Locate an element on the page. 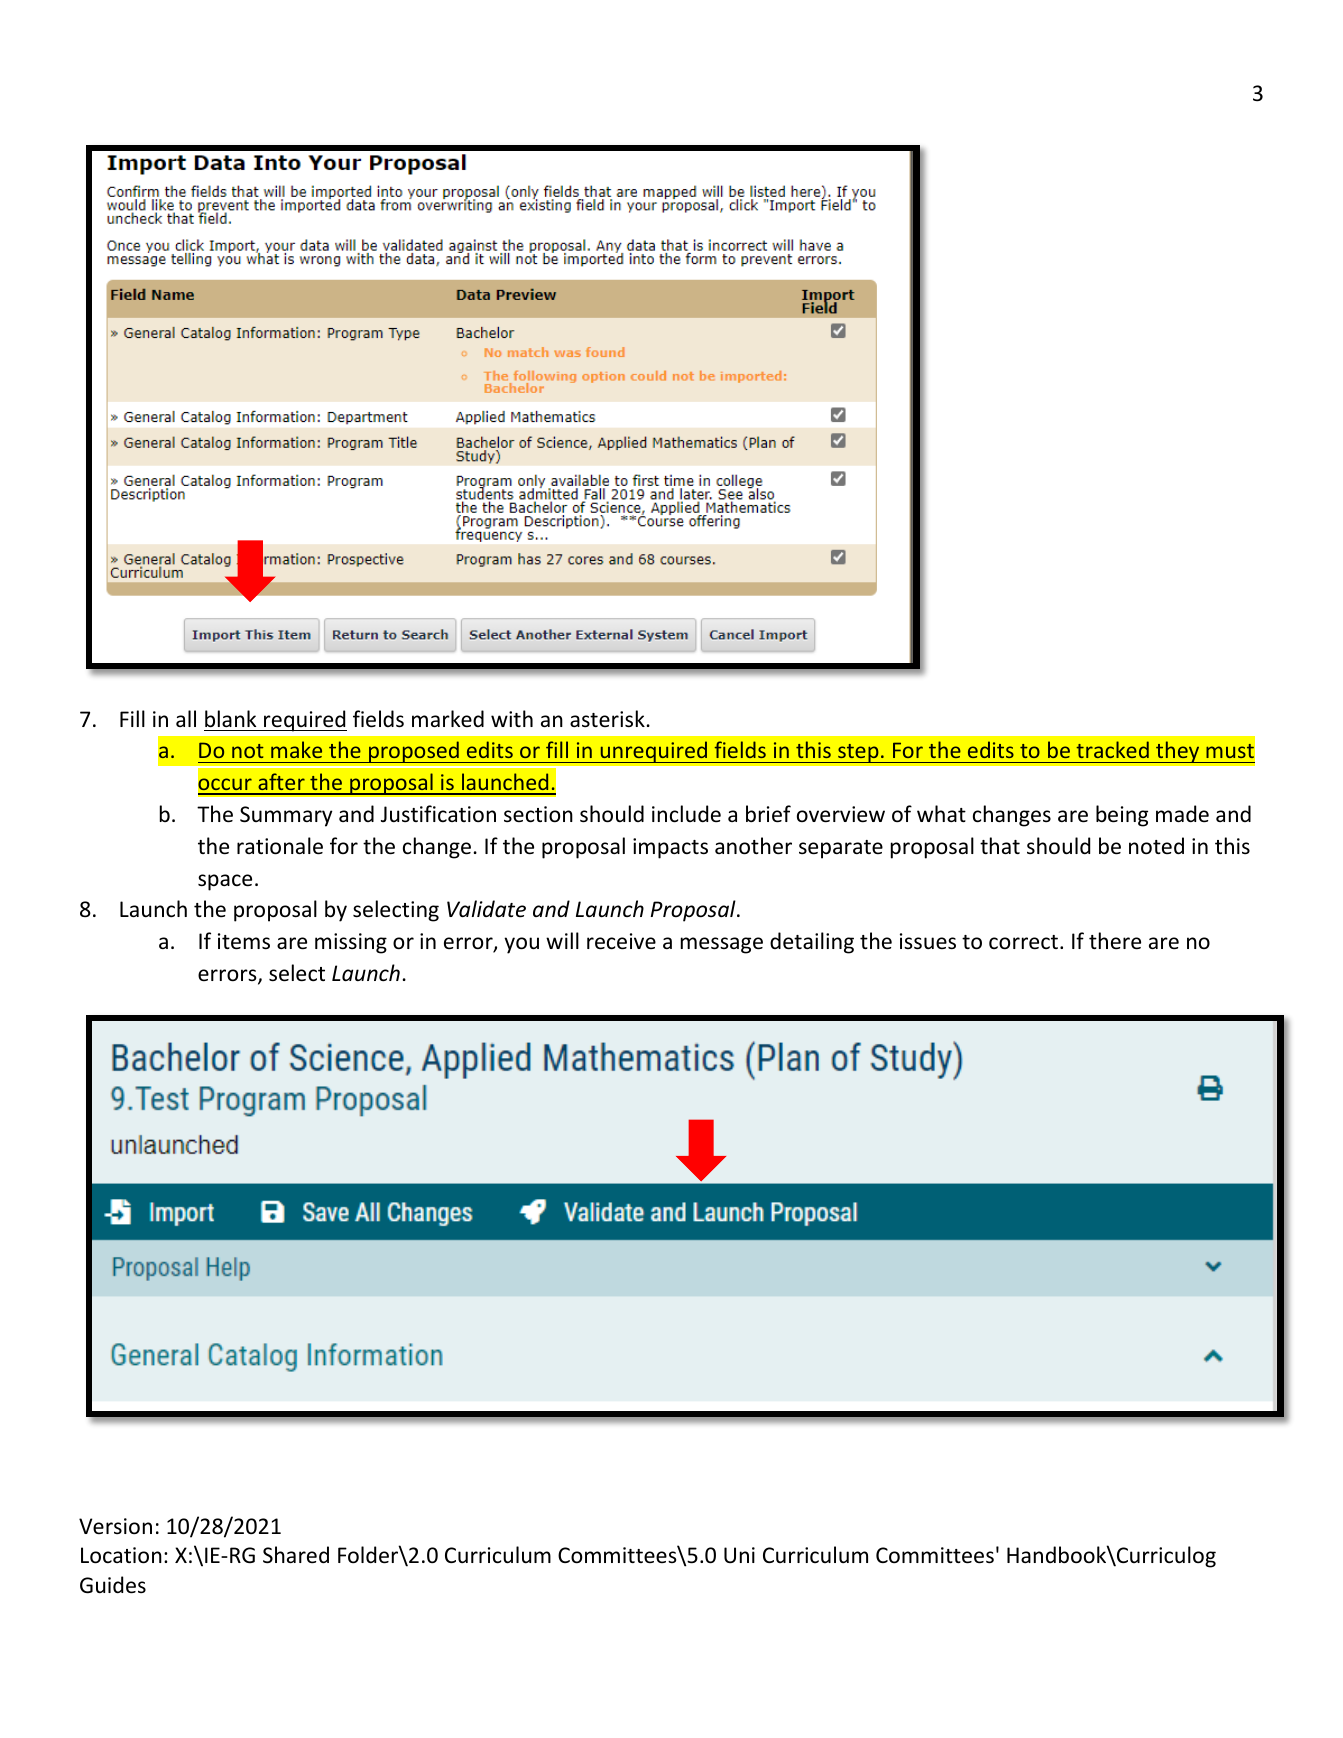 The width and height of the image is (1343, 1738). Location is located at coordinates (121, 1555).
